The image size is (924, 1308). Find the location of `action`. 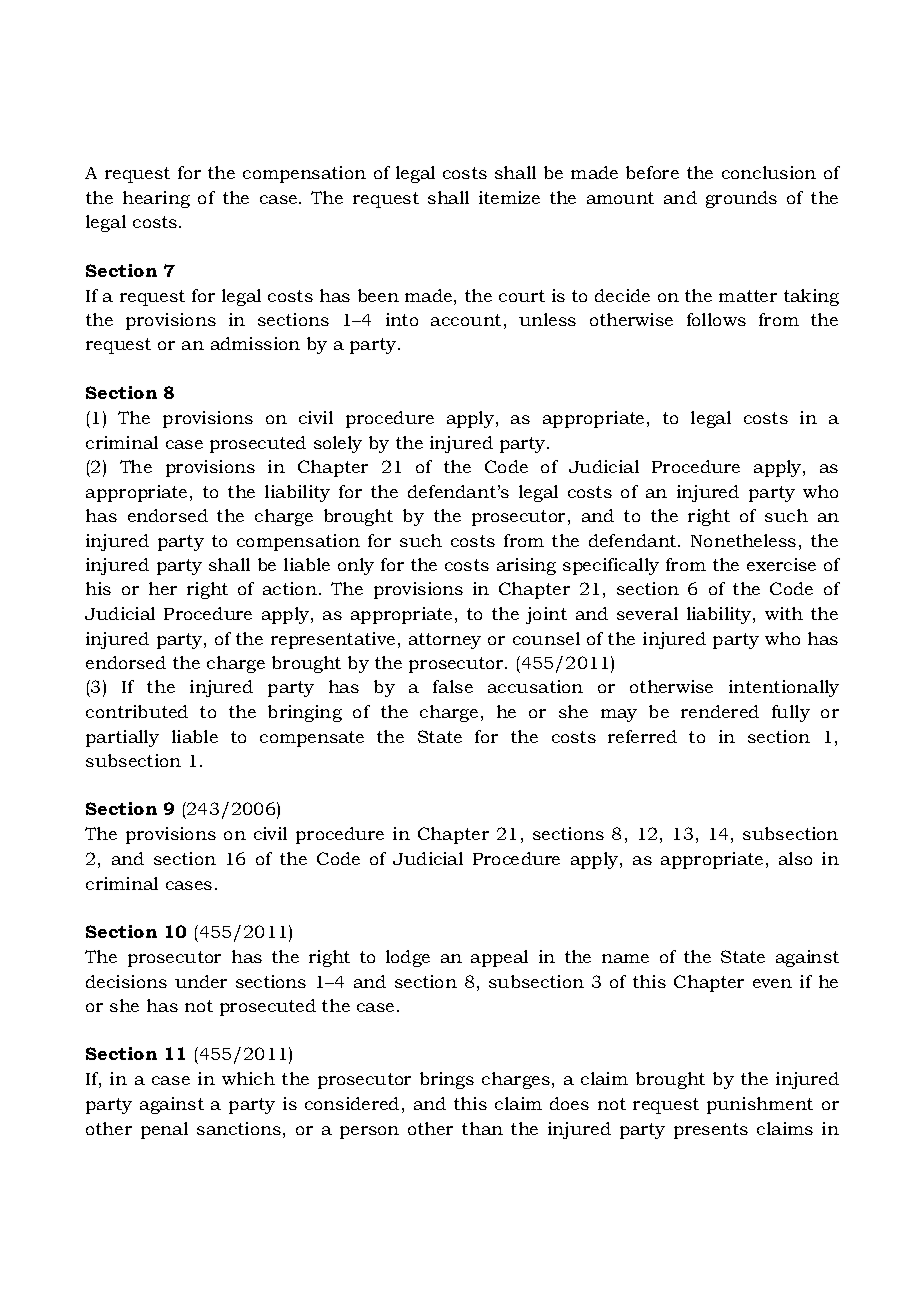

action is located at coordinates (290, 588).
